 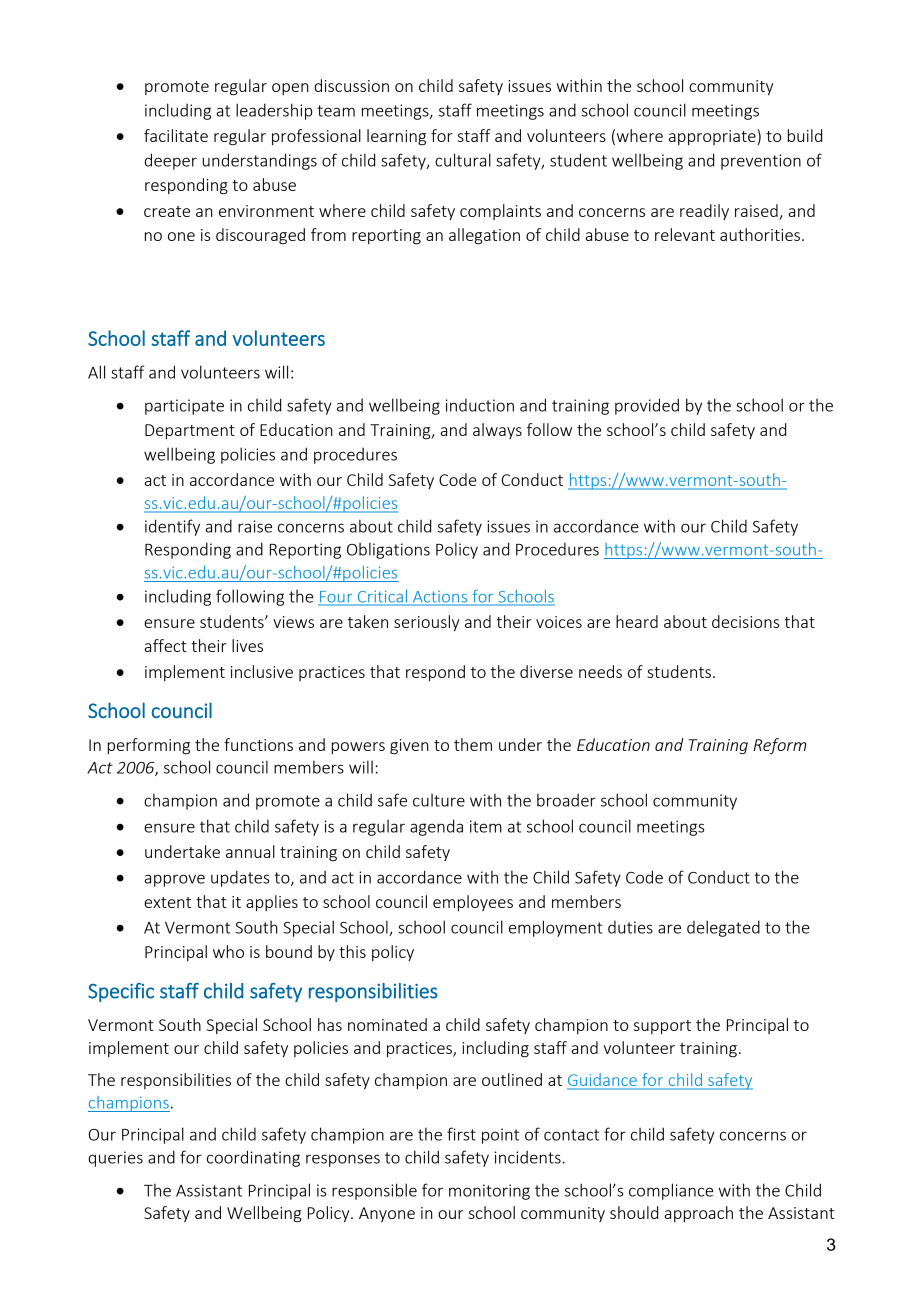 I want to click on facilitate, so click(x=176, y=135).
